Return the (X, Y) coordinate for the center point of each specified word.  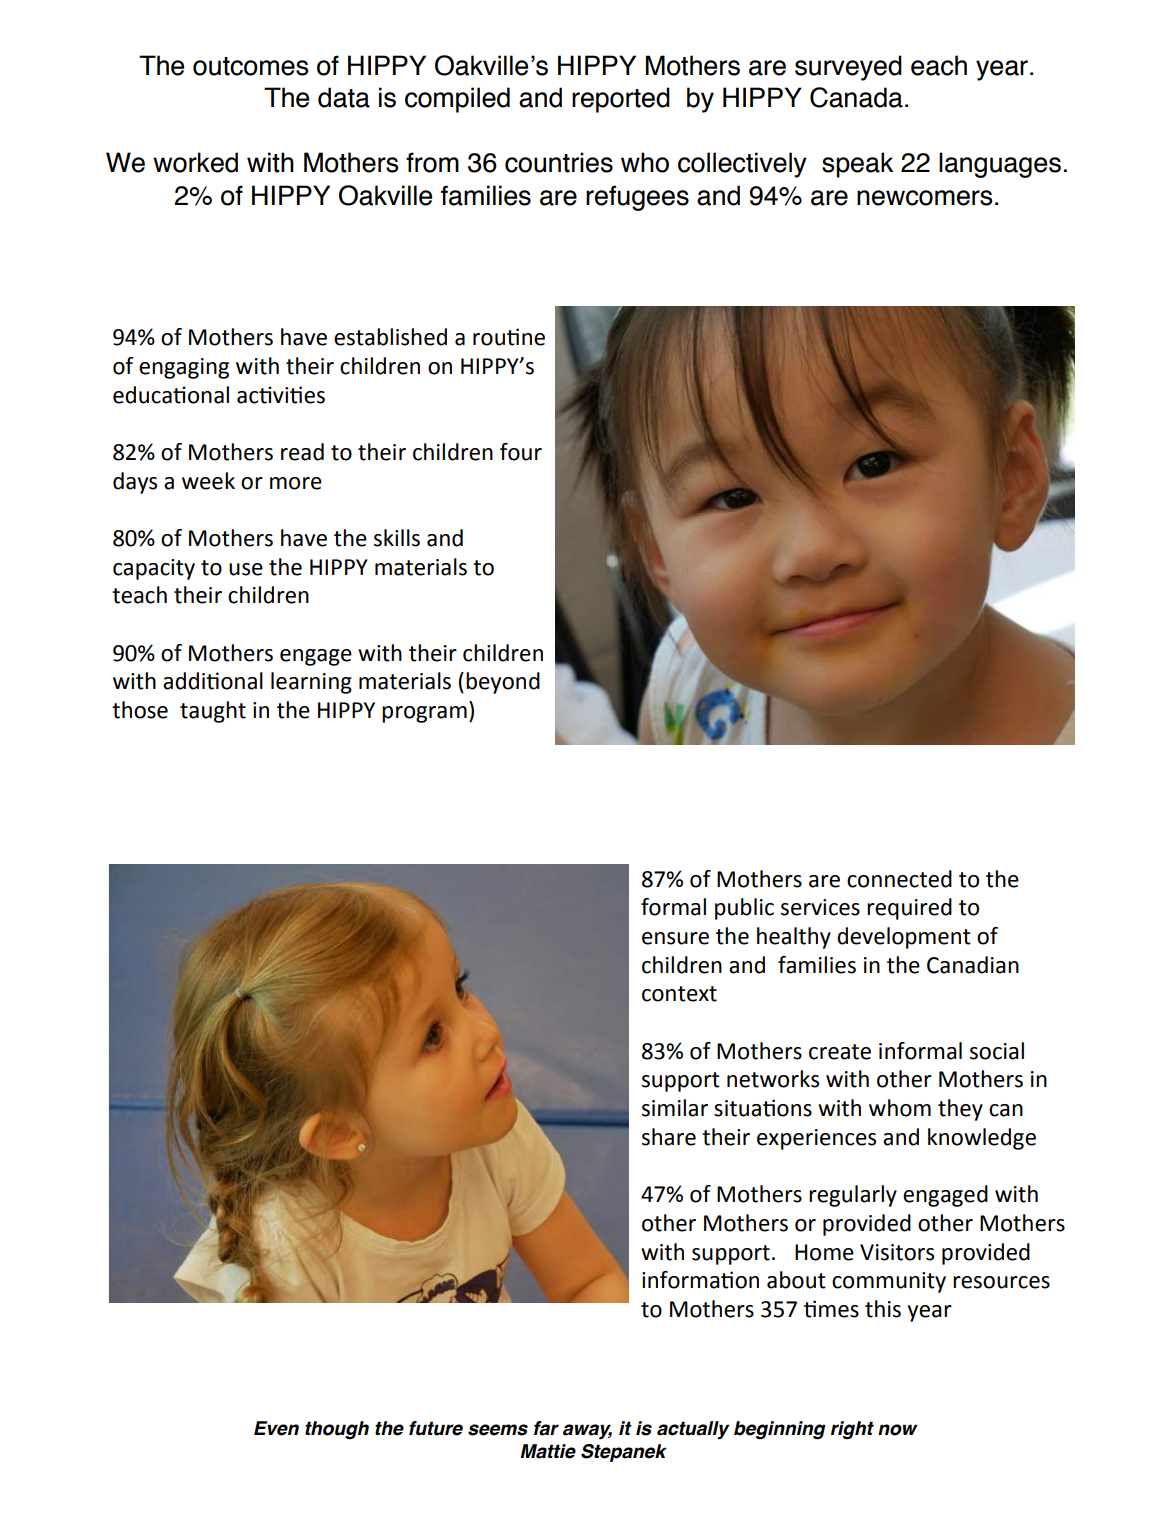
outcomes (250, 66)
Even (276, 1428)
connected (899, 879)
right (852, 1430)
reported (621, 100)
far (546, 1428)
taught (213, 712)
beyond (503, 683)
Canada (856, 97)
